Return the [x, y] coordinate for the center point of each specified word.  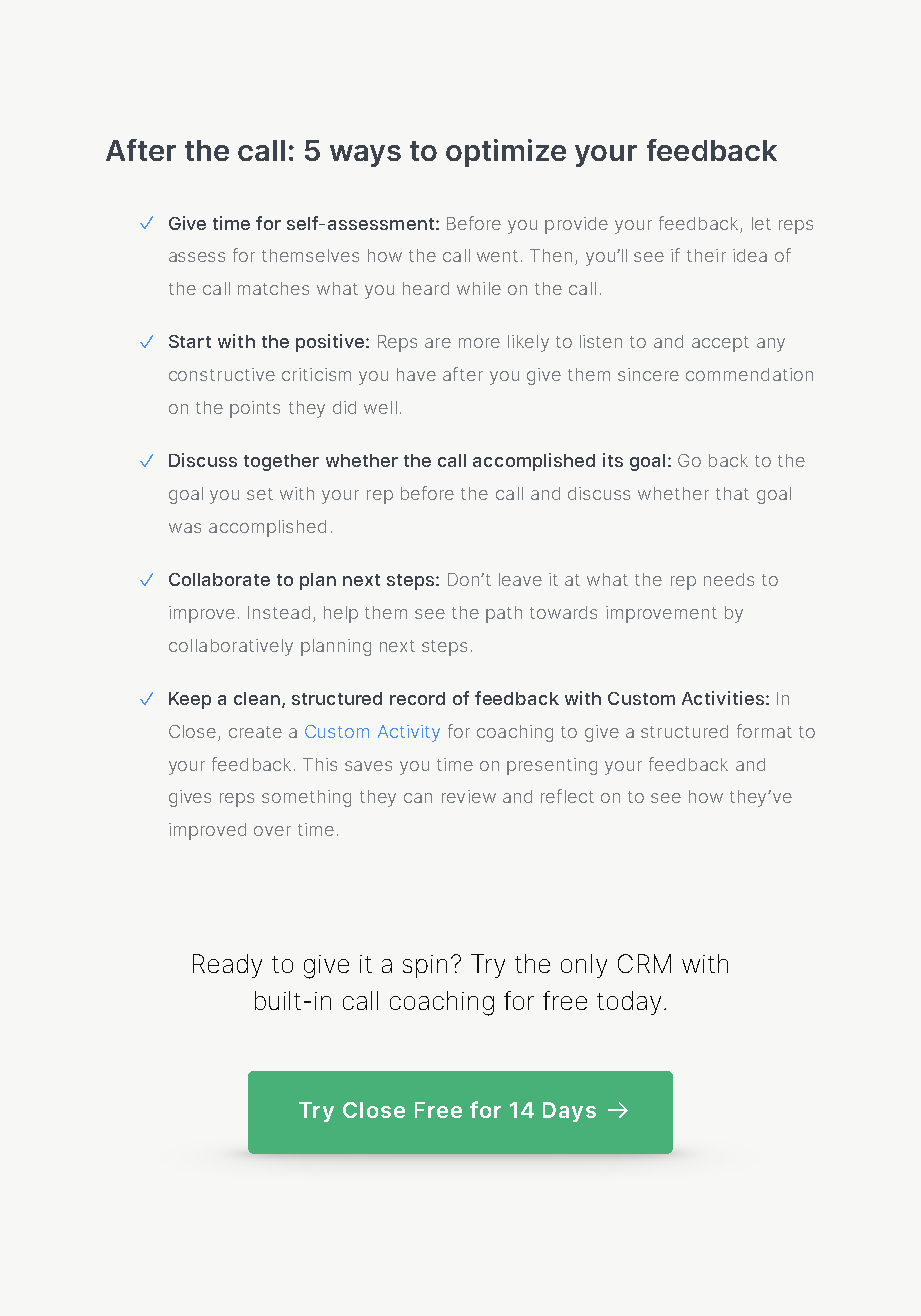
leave [520, 579]
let [761, 223]
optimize [506, 153]
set [260, 494]
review [469, 796]
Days [569, 1112]
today [629, 1003]
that [732, 493]
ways [365, 156]
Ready [227, 966]
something [306, 798]
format [764, 731]
